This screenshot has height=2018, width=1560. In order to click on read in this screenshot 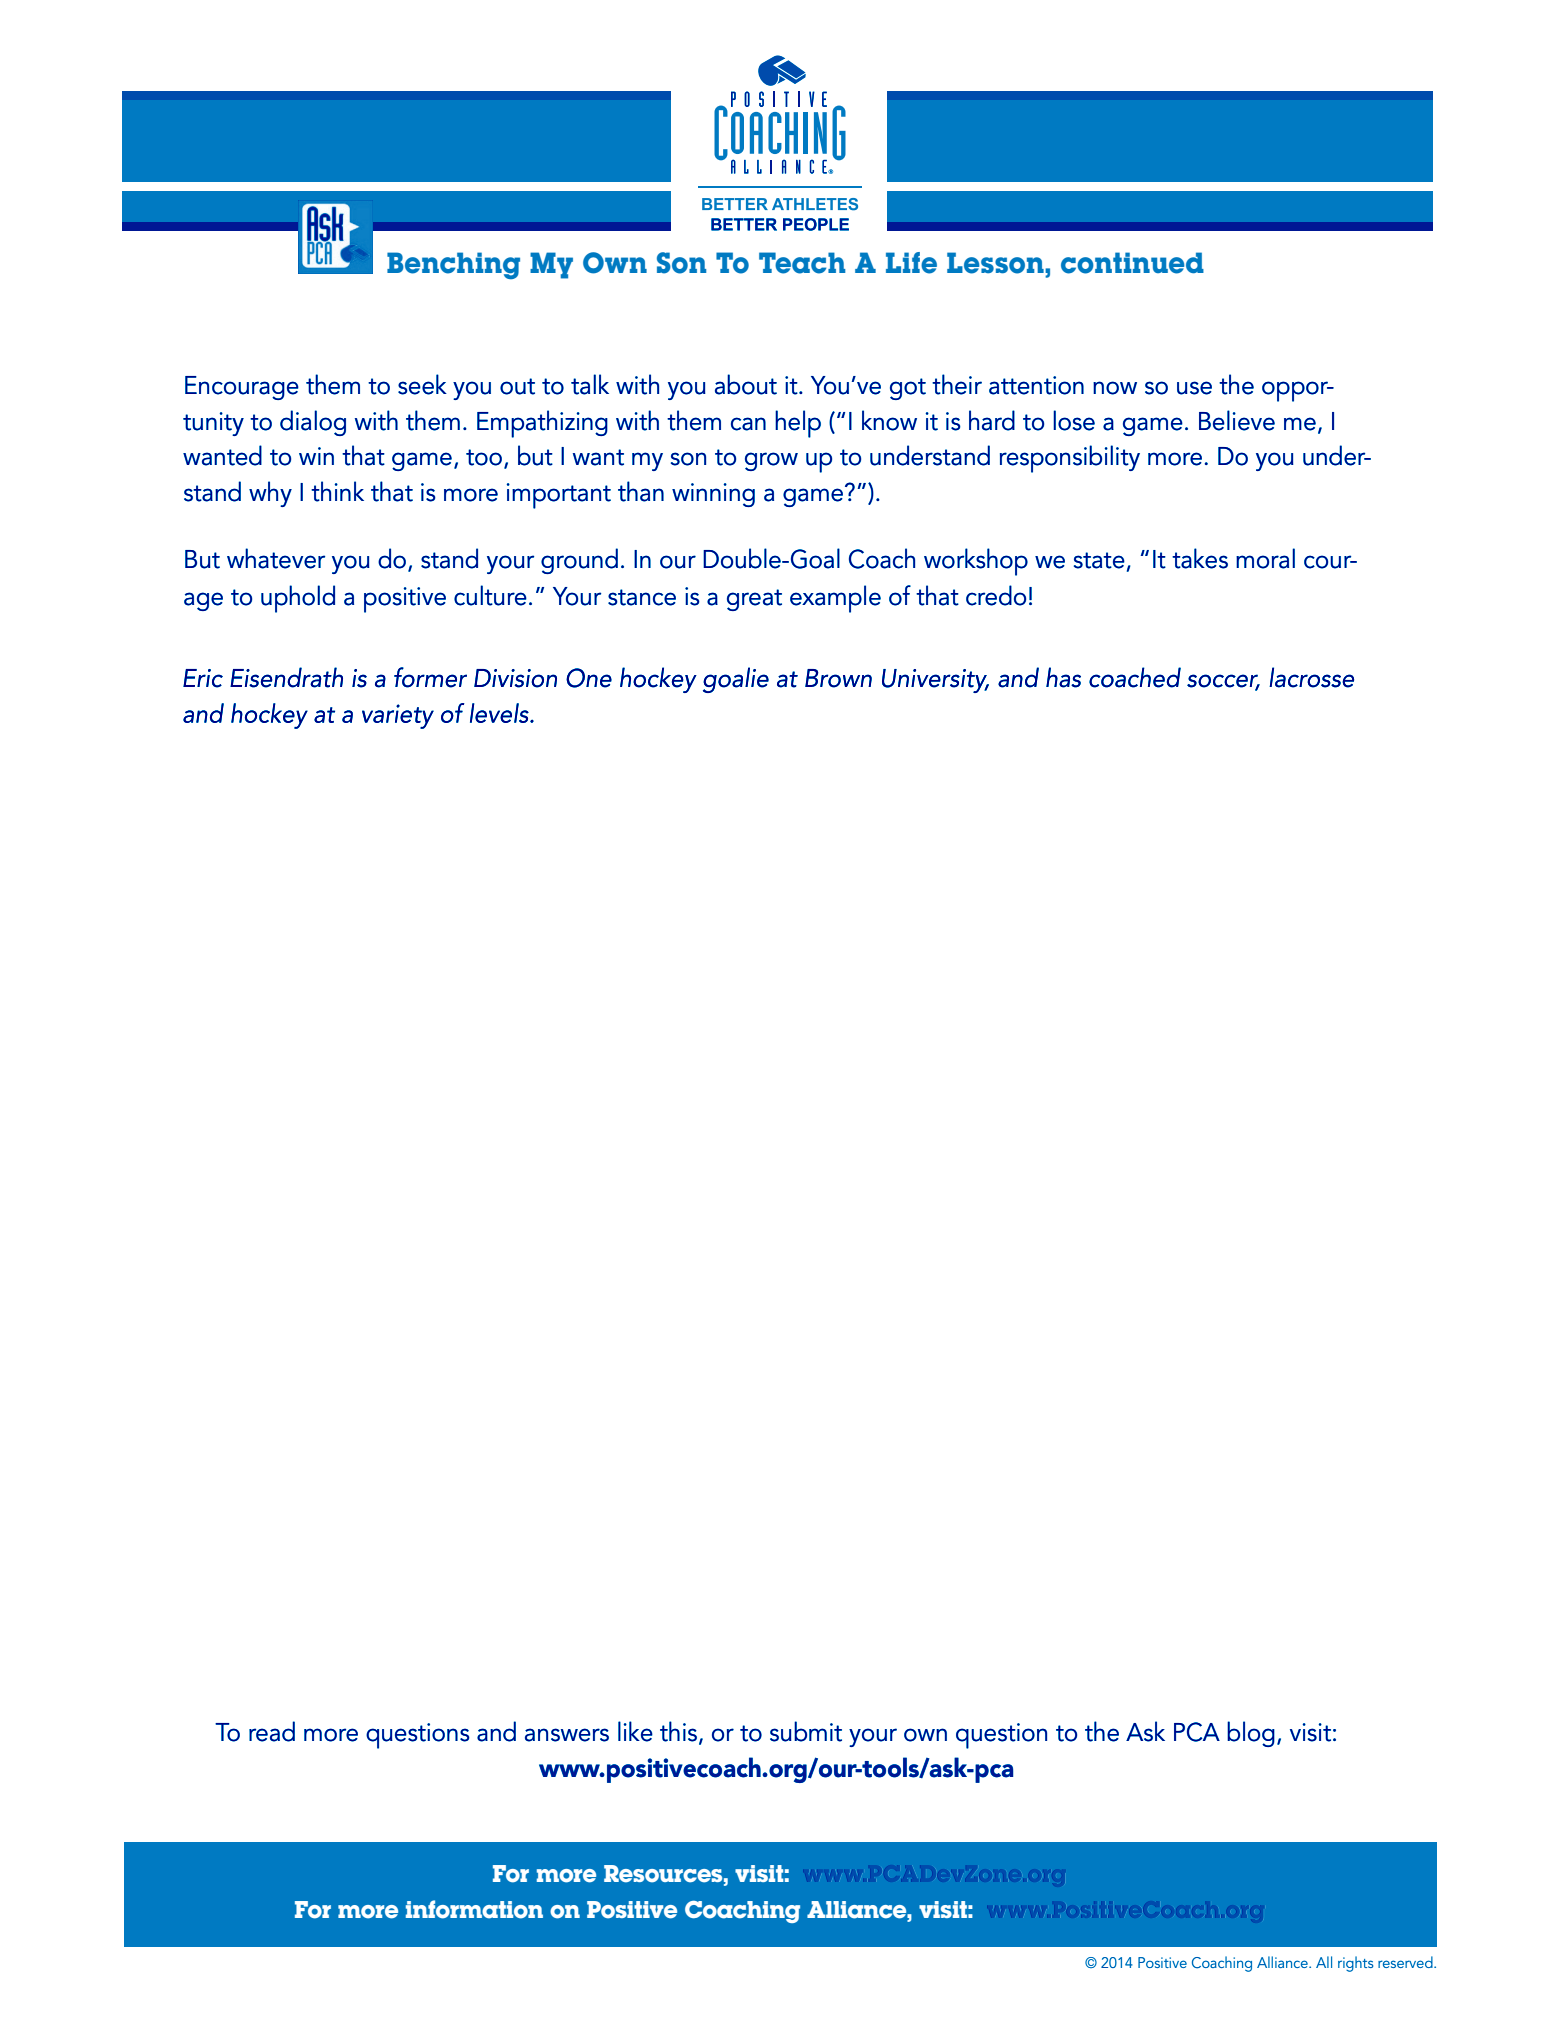, I will do `click(272, 1731)`.
